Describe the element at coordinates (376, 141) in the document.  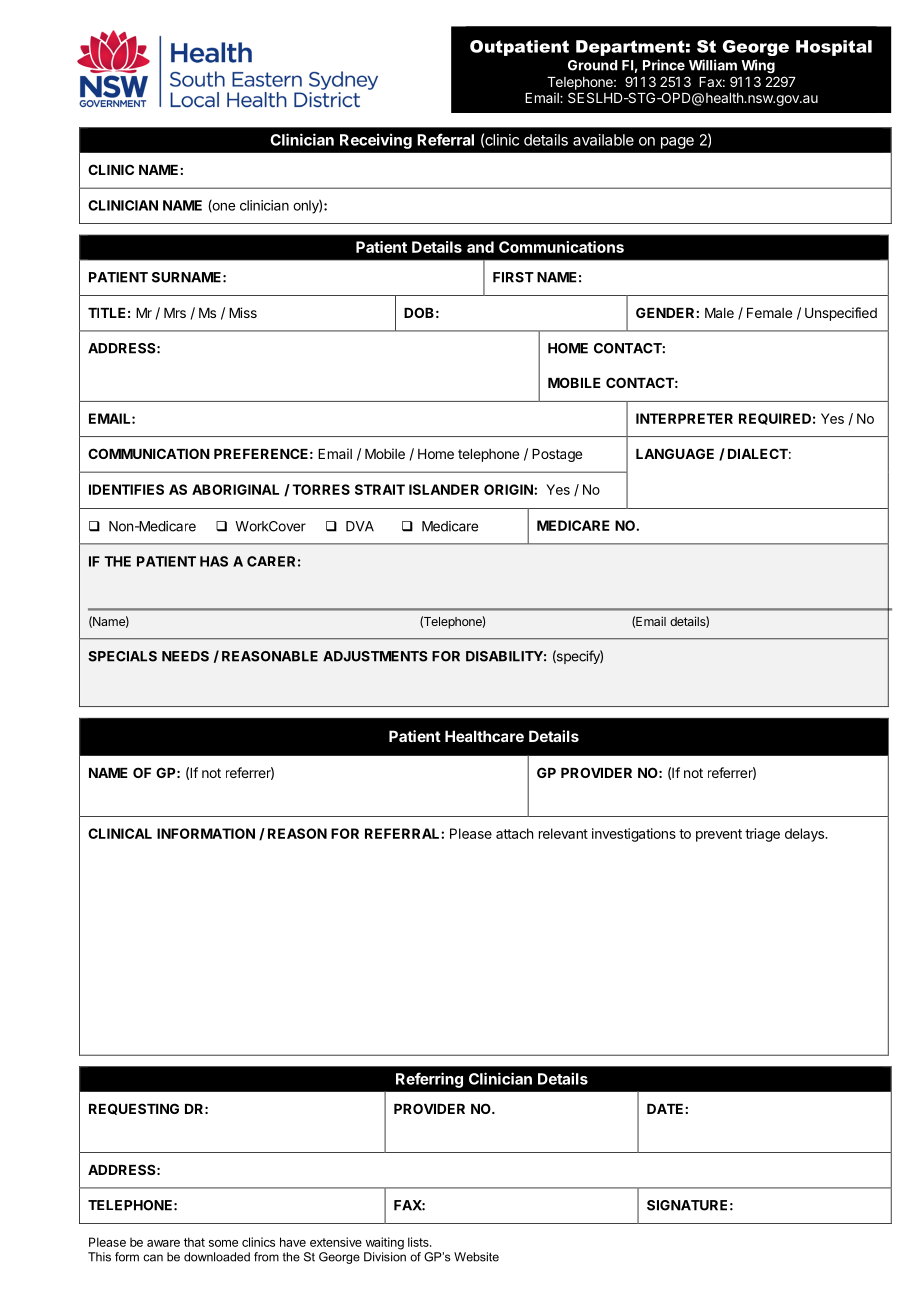
I see `Receiving` at that location.
